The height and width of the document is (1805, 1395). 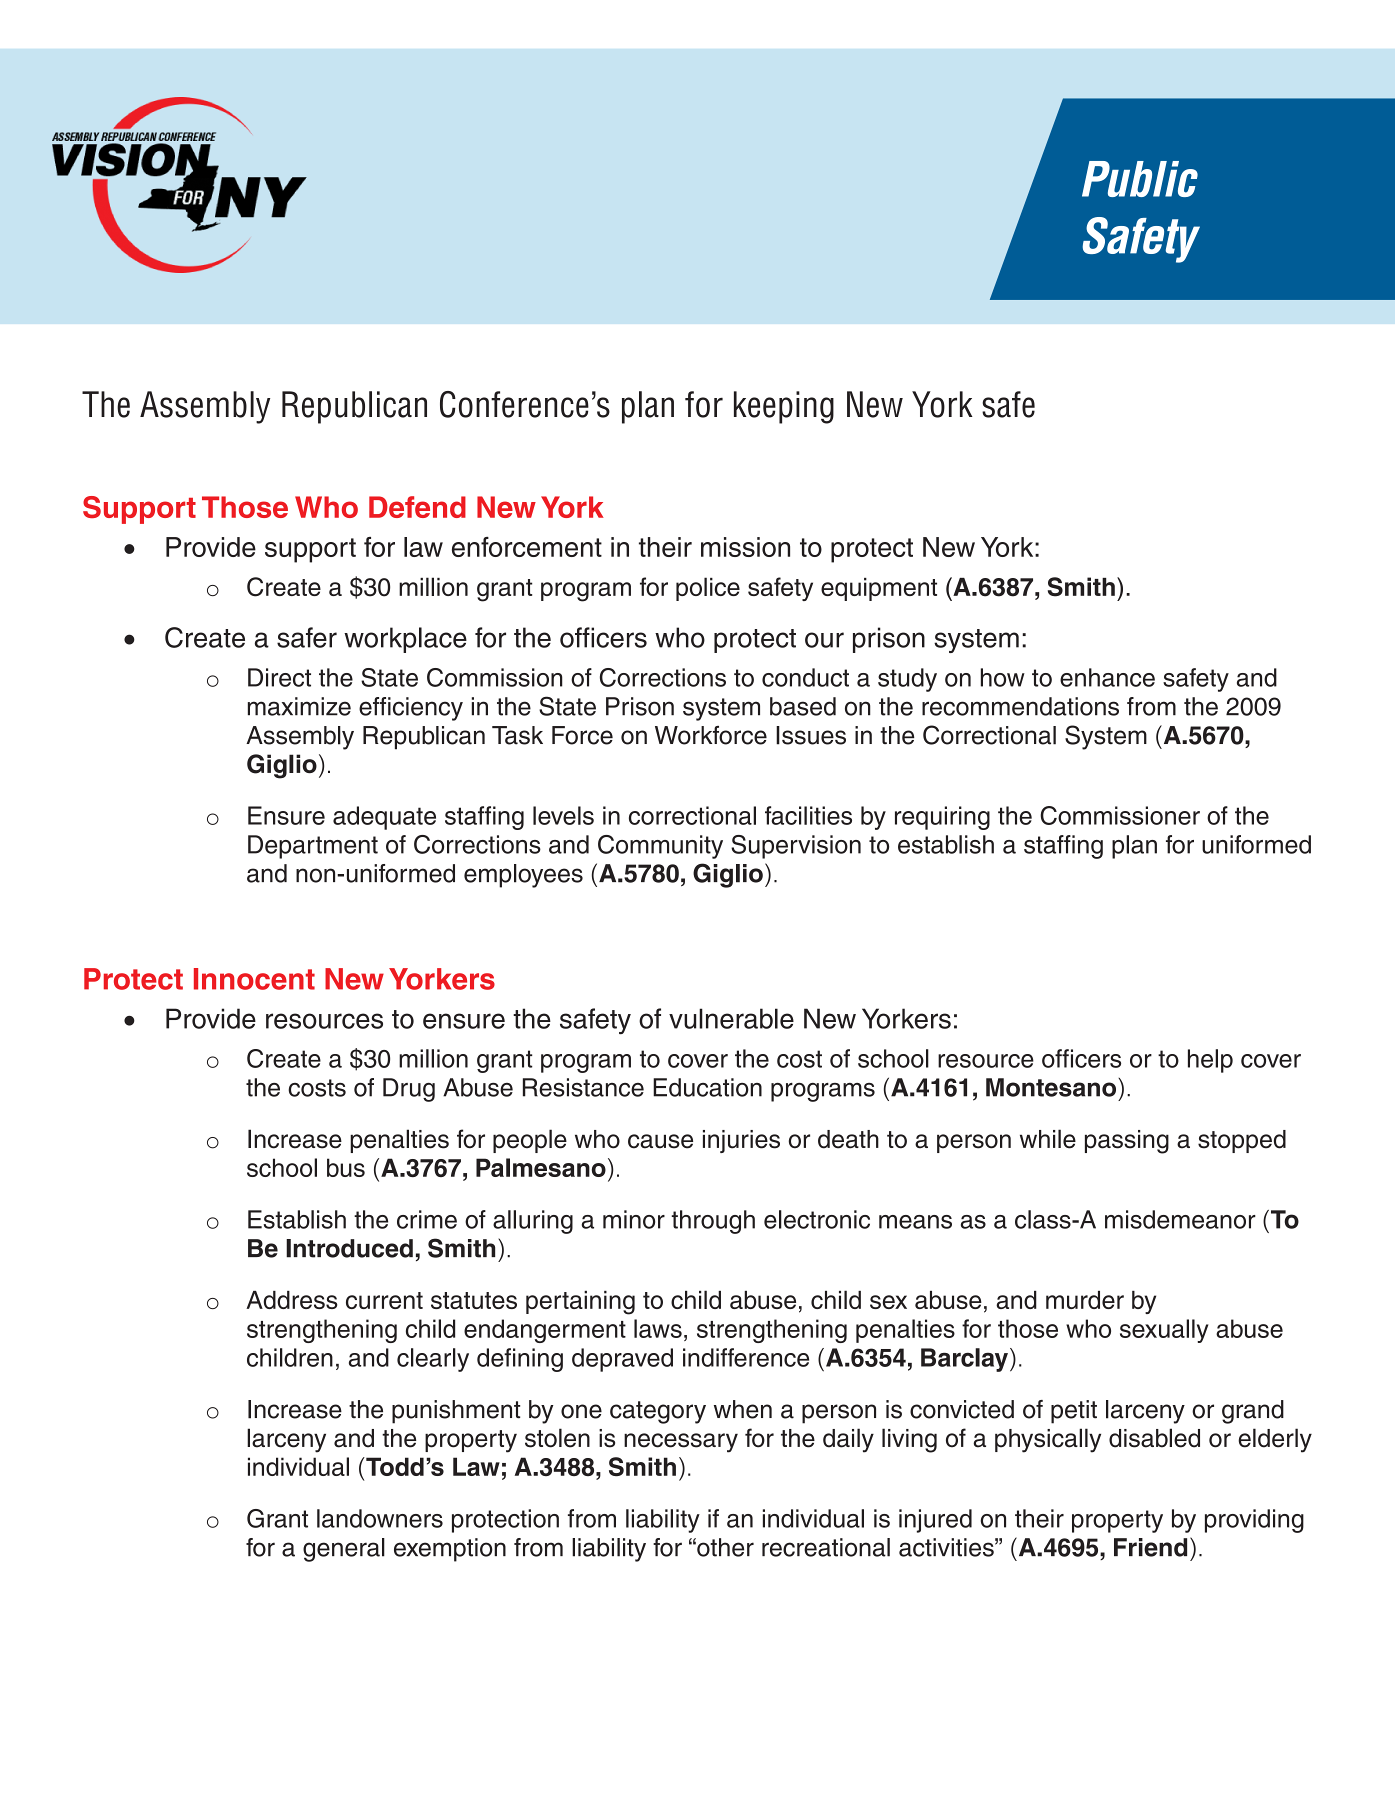 I want to click on misdemeanor, so click(x=1180, y=1219).
